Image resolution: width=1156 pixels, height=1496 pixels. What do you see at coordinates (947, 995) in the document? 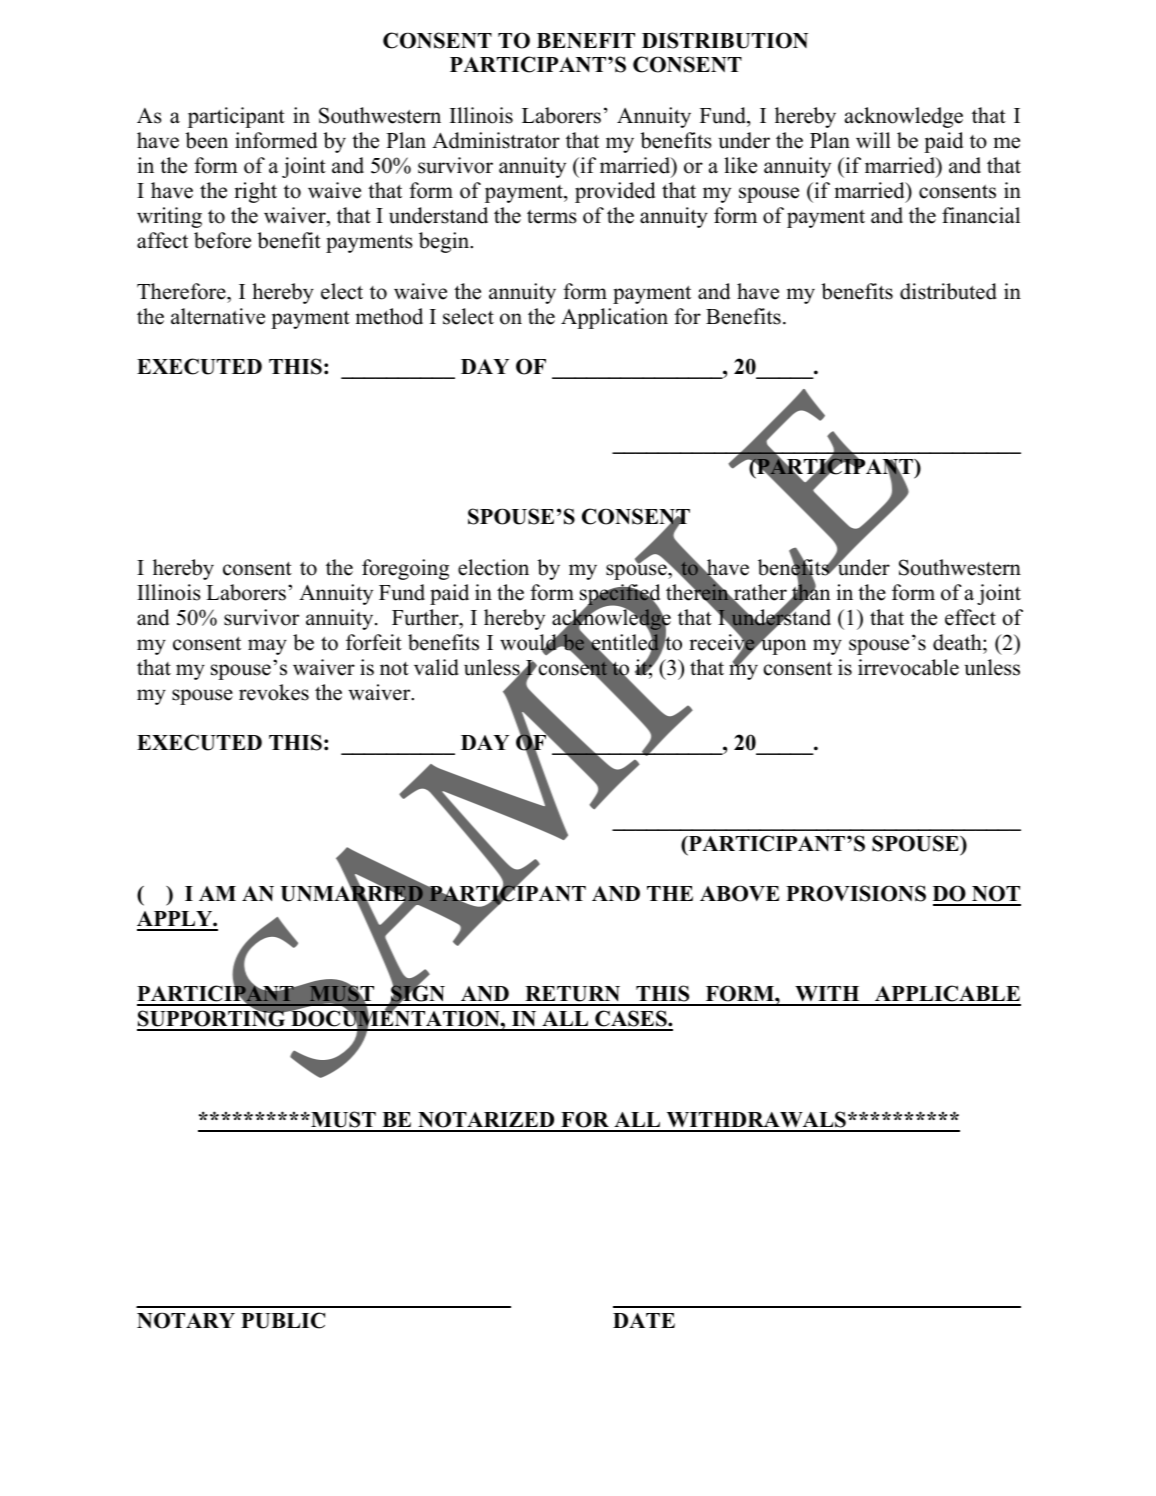
I see `APPLICABLE` at bounding box center [947, 995].
